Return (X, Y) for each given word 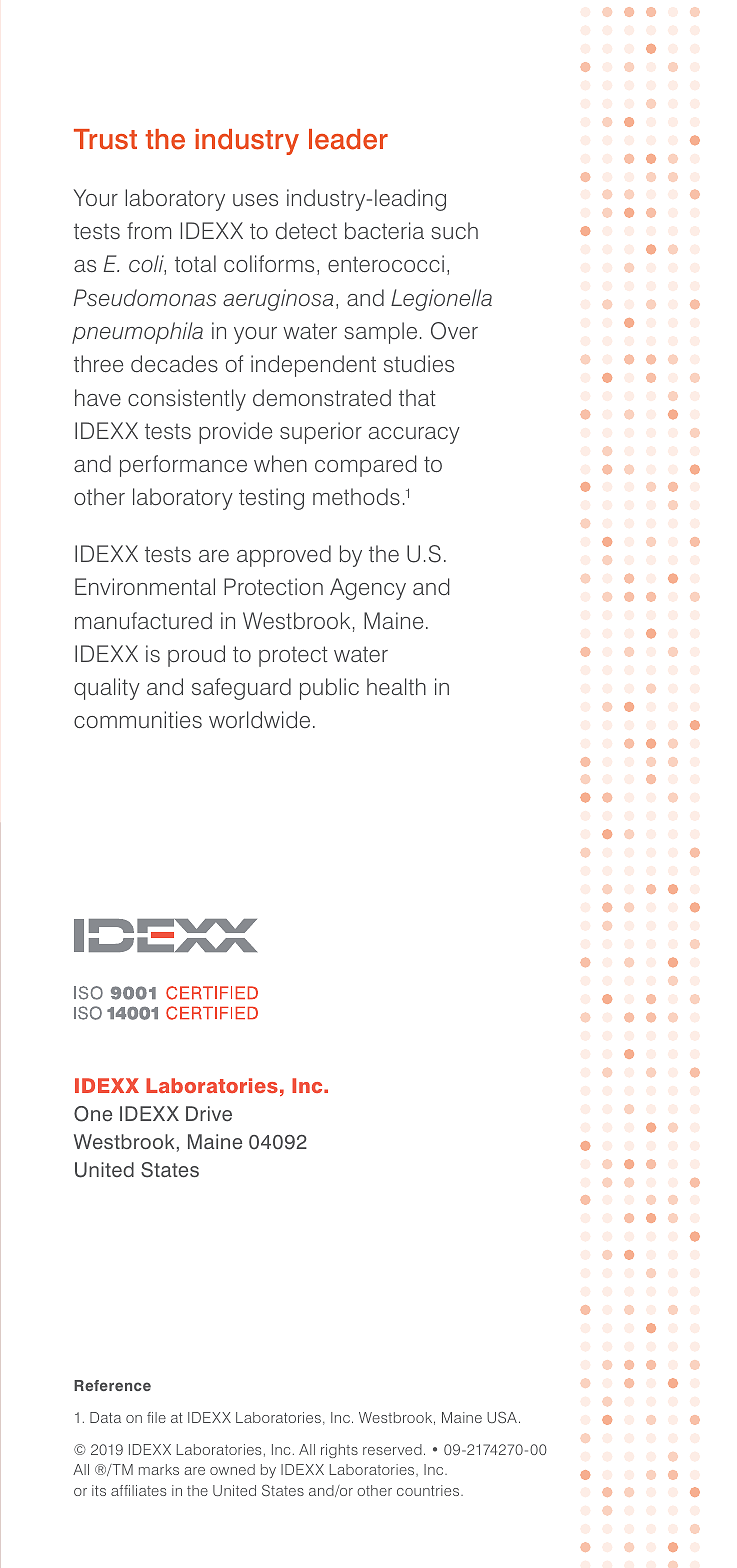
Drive (209, 1114)
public (329, 689)
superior (321, 433)
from (149, 230)
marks (159, 1469)
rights (339, 1451)
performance (183, 466)
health (396, 686)
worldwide (259, 719)
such (455, 231)
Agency (368, 589)
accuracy (414, 435)
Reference (112, 1385)
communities (138, 720)
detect (306, 230)
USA (502, 1417)
